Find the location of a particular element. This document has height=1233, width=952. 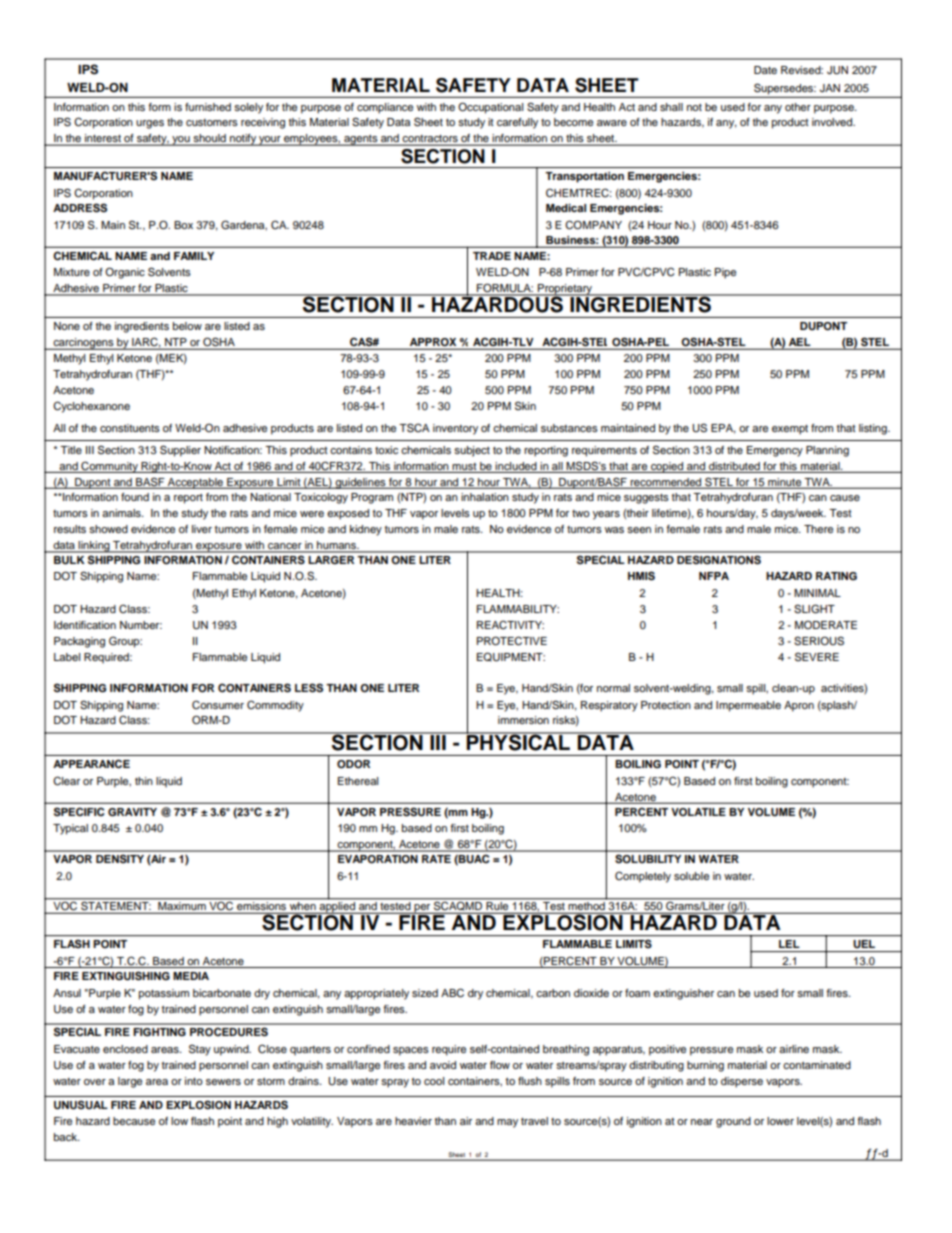

below is located at coordinates (187, 326).
